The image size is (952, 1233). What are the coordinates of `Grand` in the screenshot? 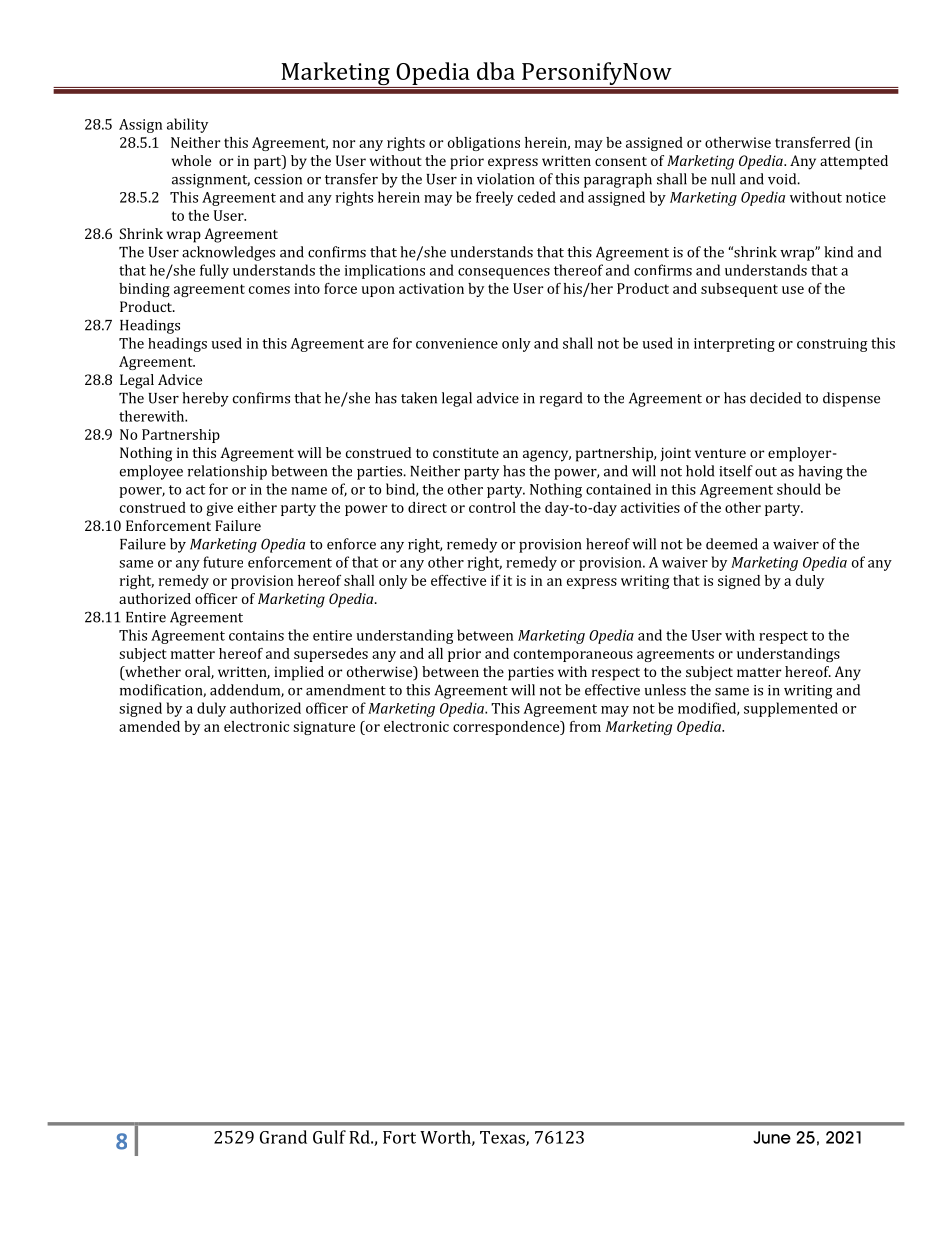 It's located at (283, 1137).
